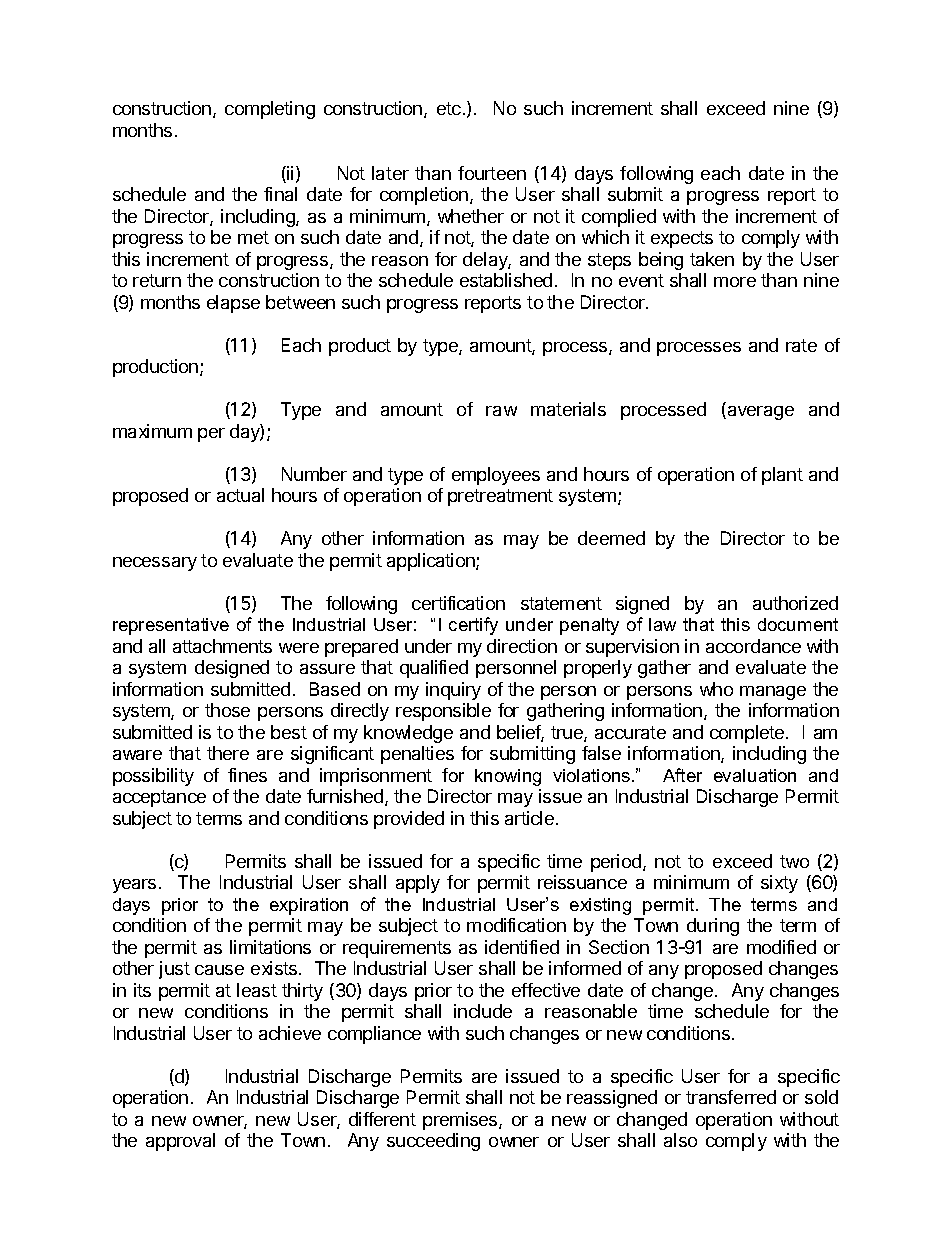 The width and height of the document is (952, 1233). I want to click on premises, so click(461, 1121).
